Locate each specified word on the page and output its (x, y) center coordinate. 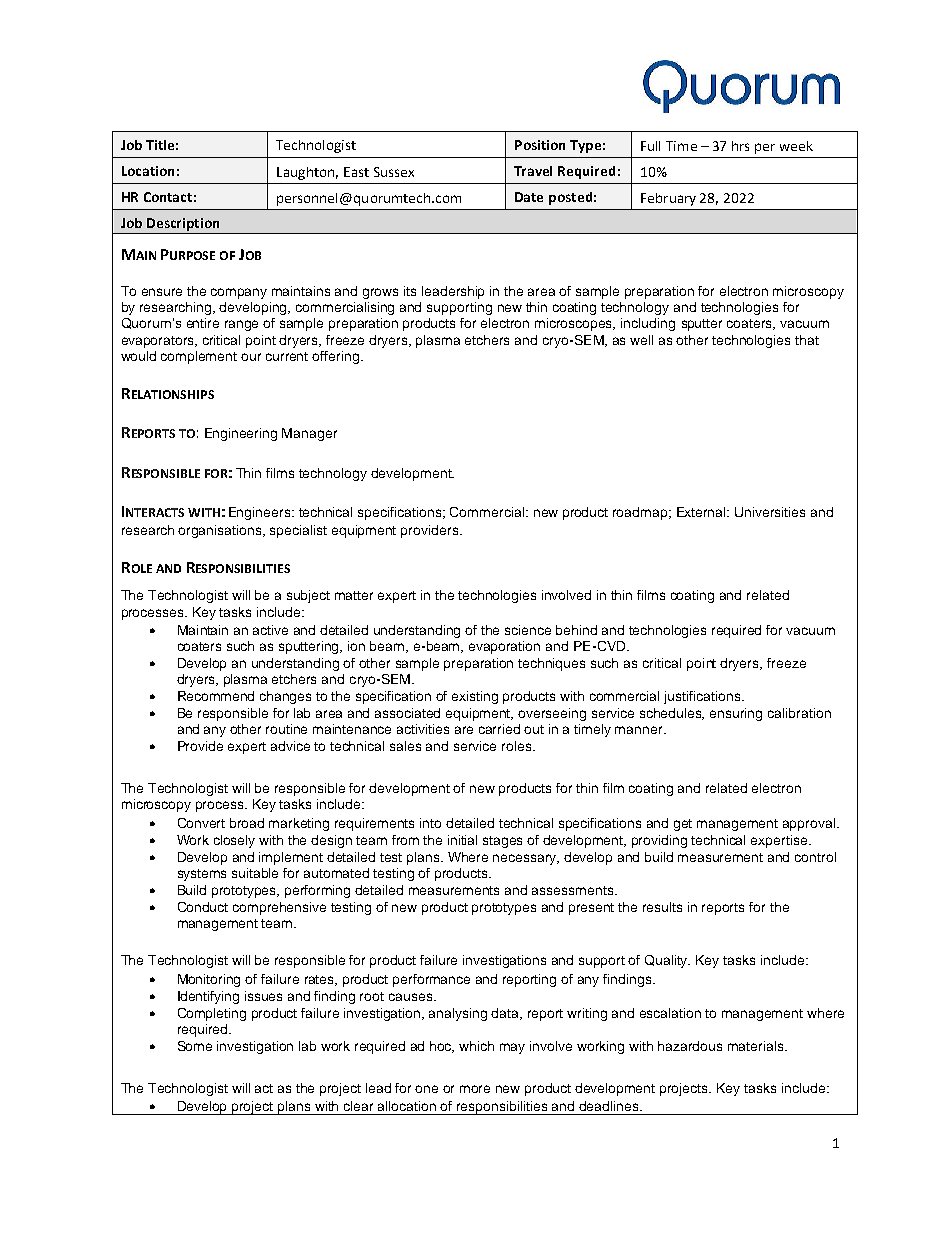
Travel (533, 171)
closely (234, 841)
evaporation (504, 647)
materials (757, 1046)
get (683, 825)
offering (337, 357)
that (807, 340)
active (270, 630)
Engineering (241, 434)
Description (183, 224)
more (475, 1089)
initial (462, 840)
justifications (703, 697)
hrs (740, 146)
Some (195, 1046)
